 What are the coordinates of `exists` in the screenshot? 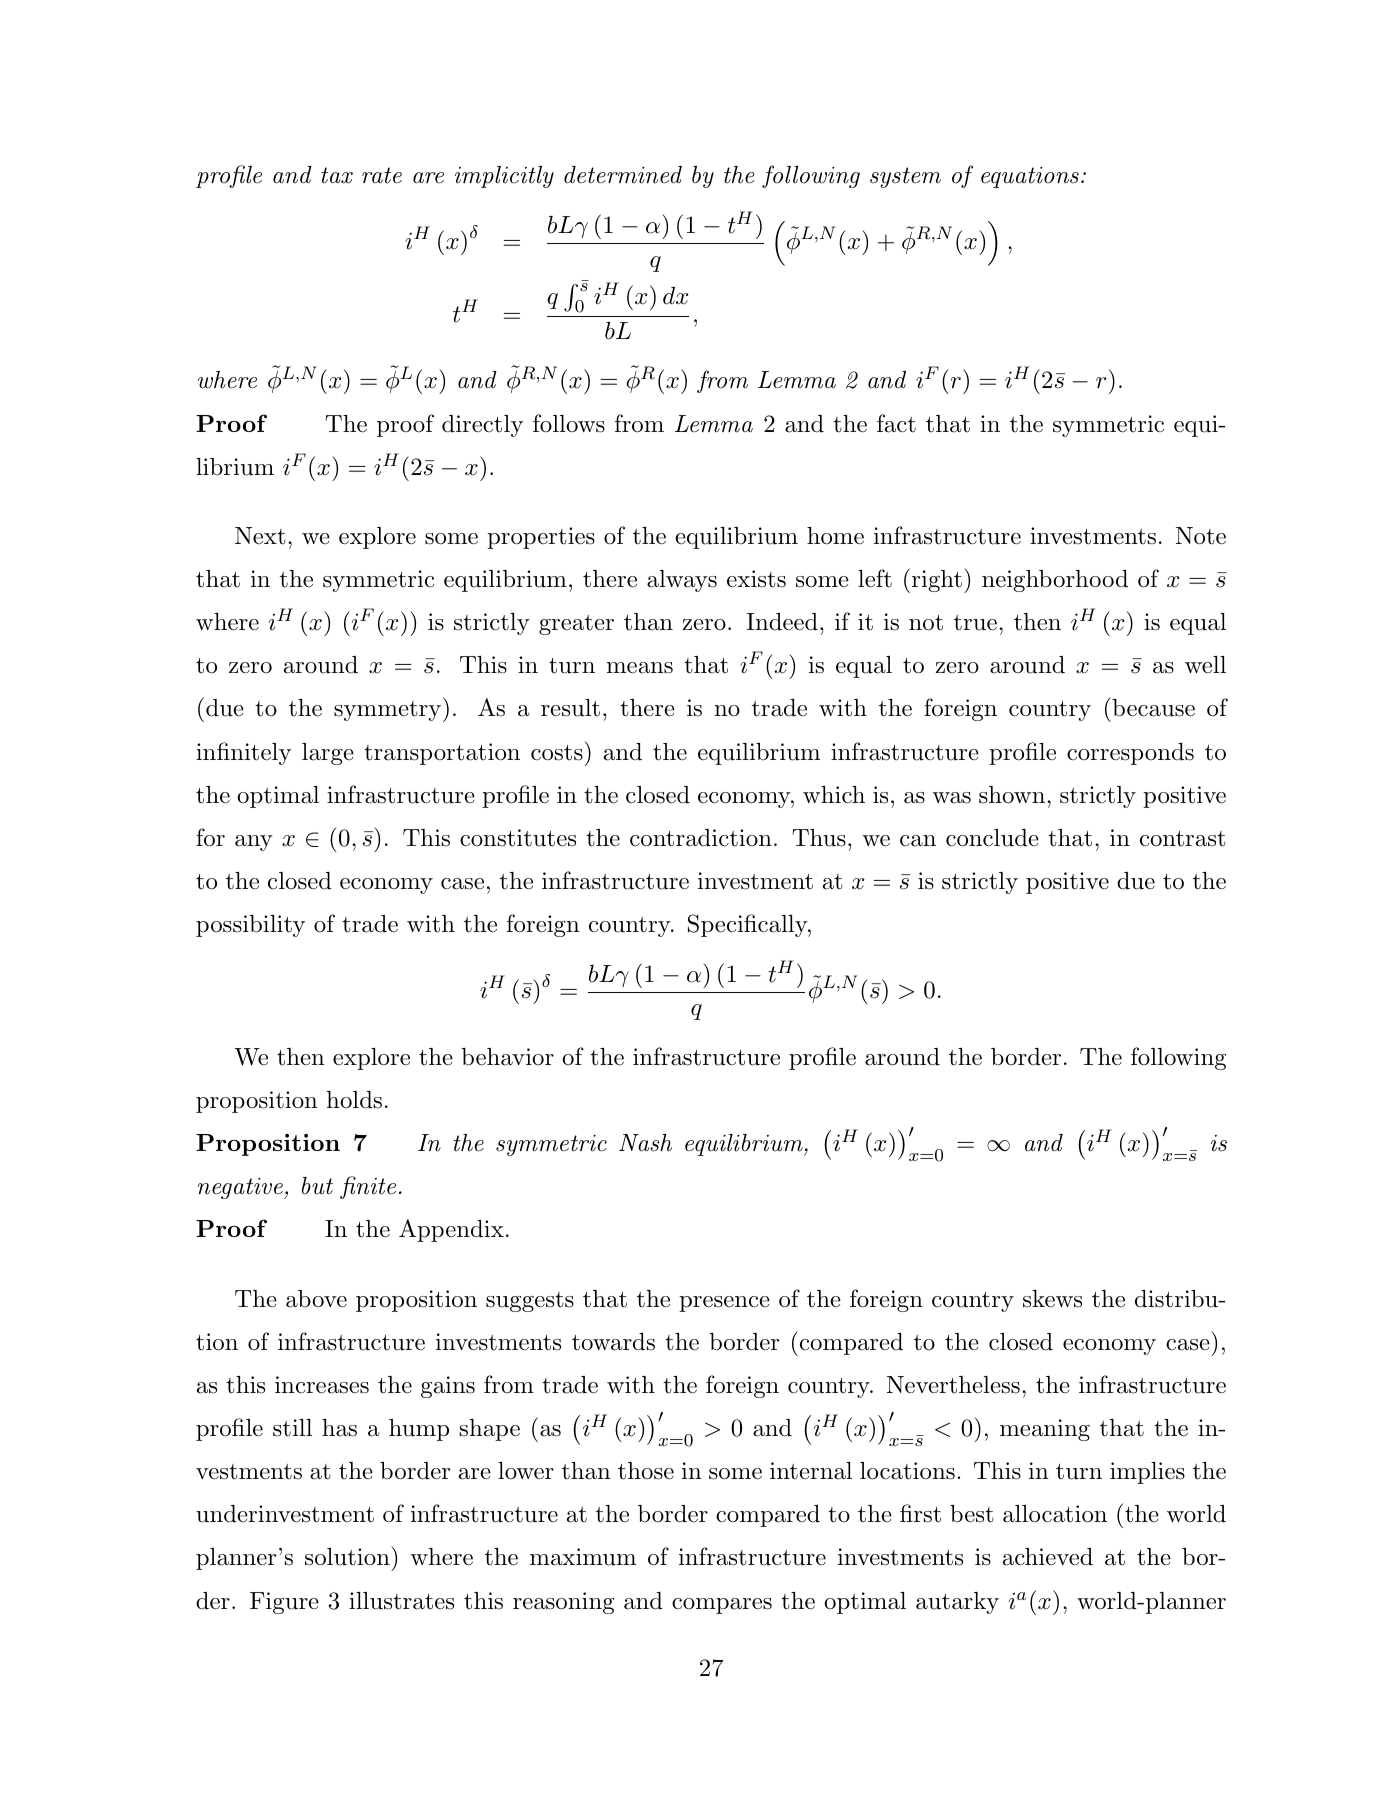 It's located at (756, 579).
